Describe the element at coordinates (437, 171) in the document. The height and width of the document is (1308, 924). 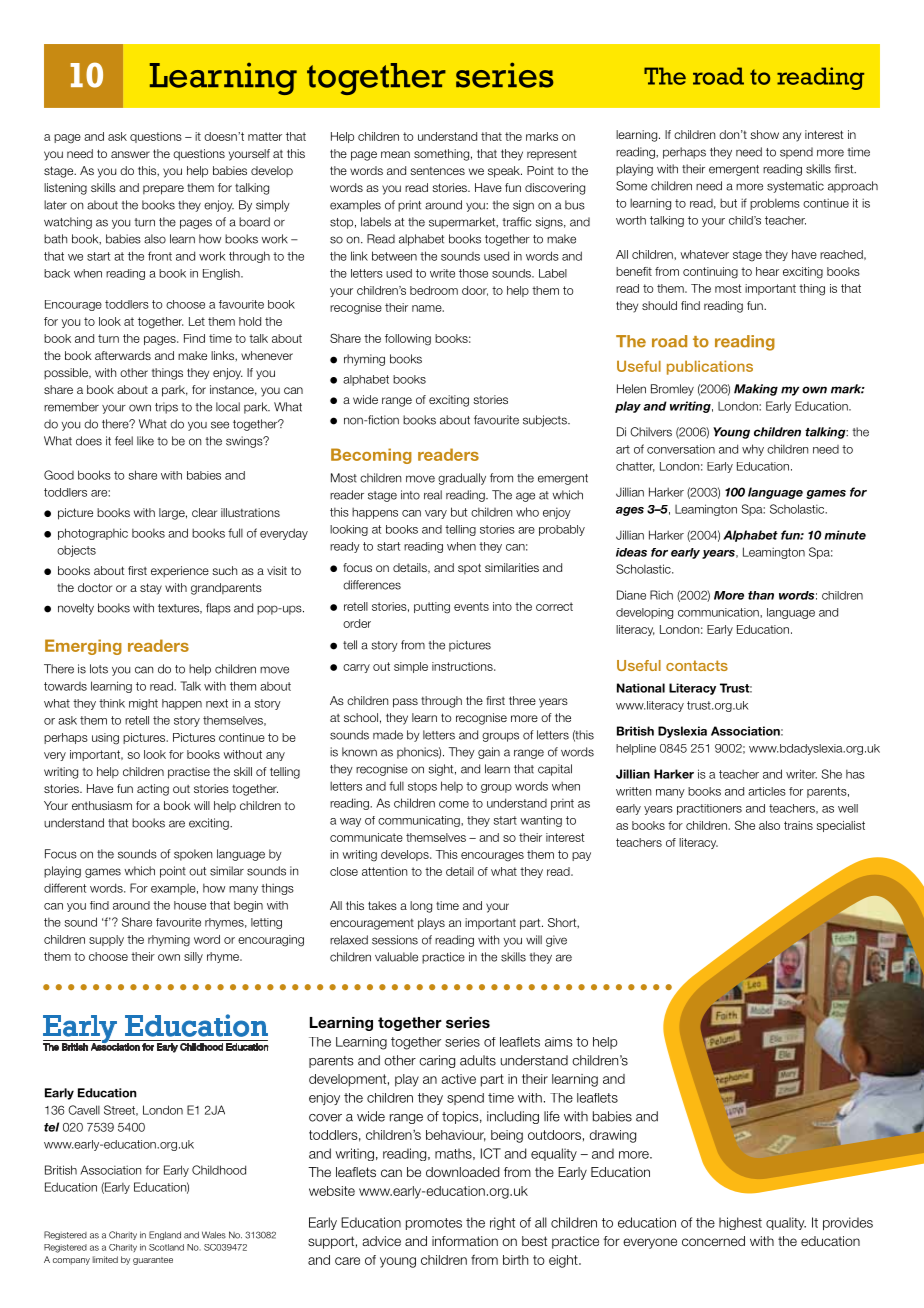
I see `sentences` at that location.
